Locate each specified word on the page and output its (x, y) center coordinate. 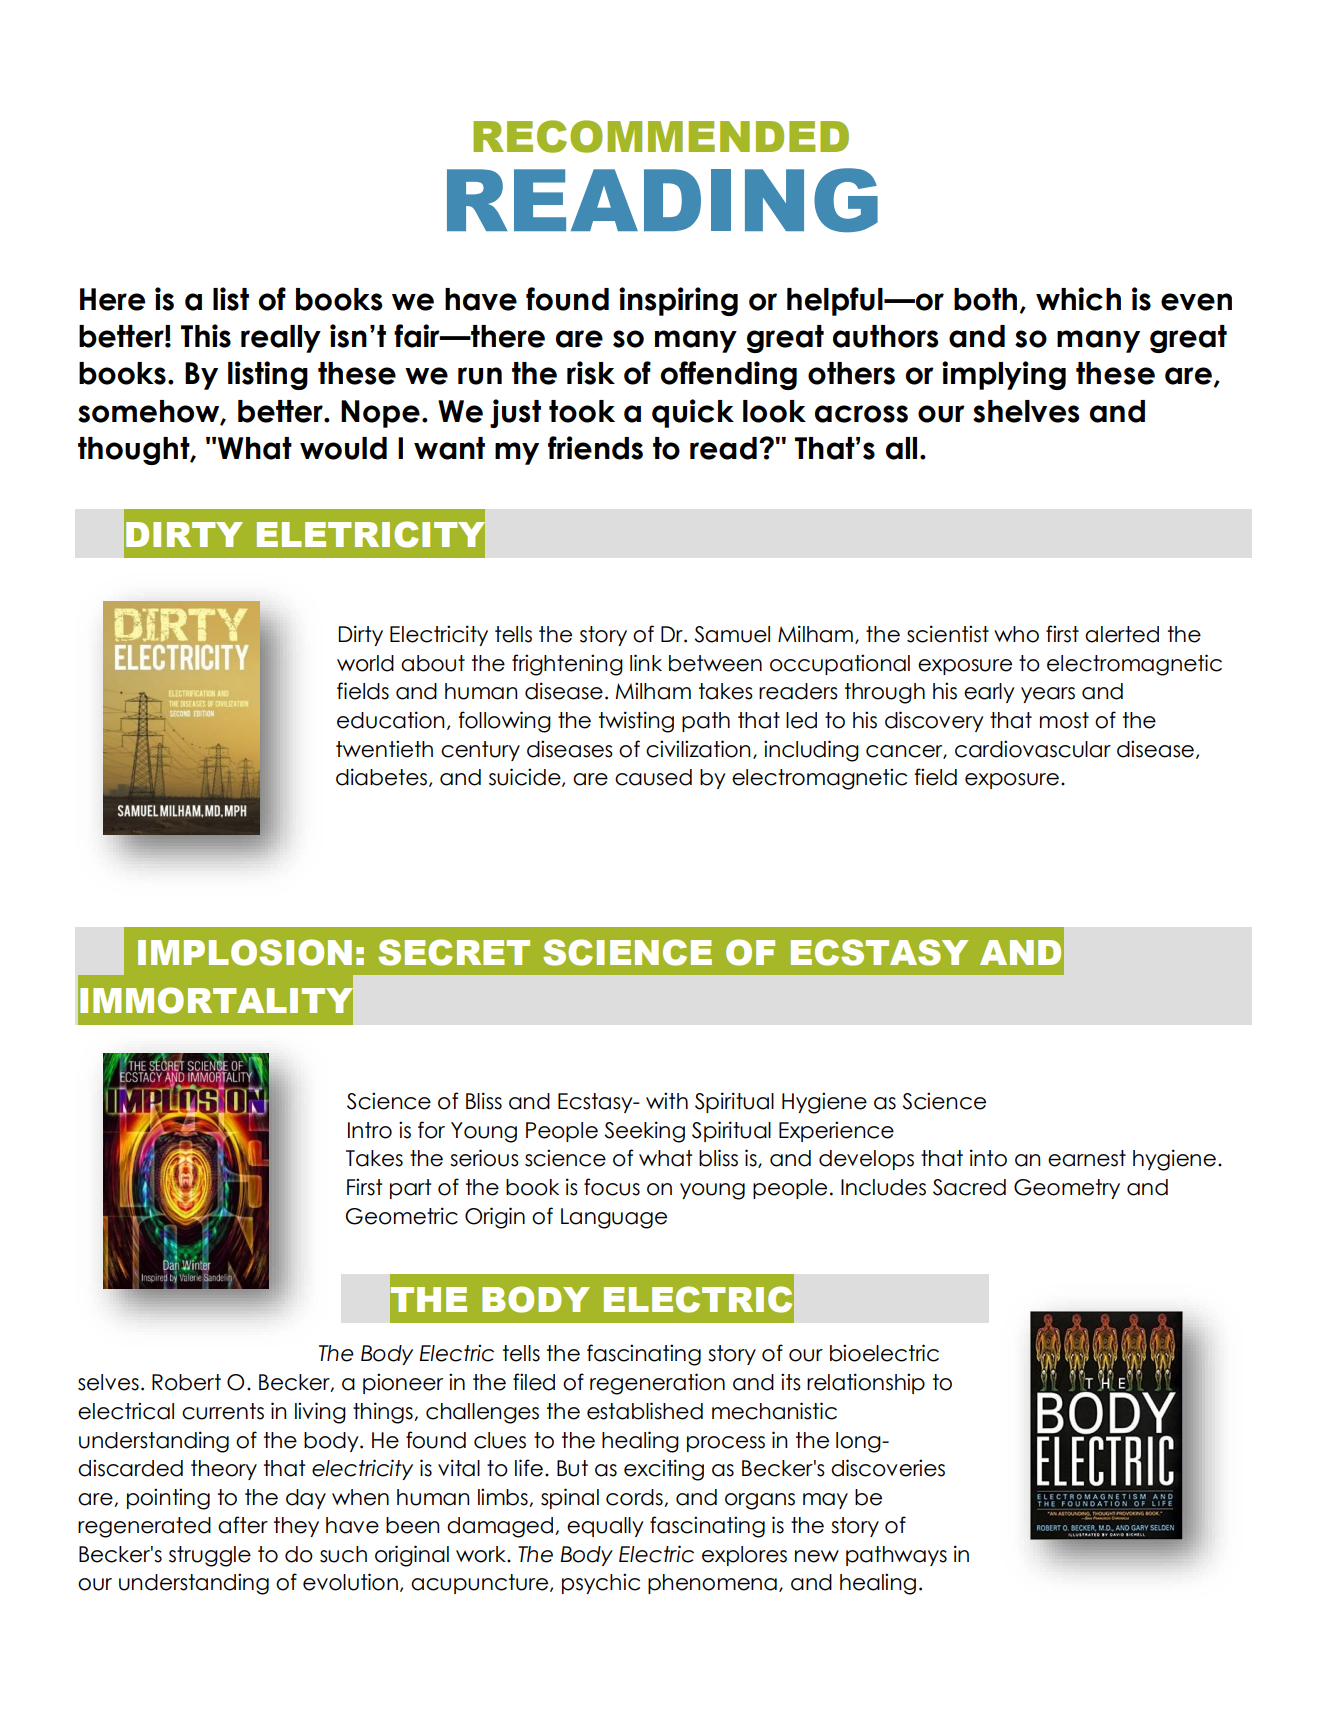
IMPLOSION (245, 952)
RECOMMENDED (661, 136)
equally (605, 1527)
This (206, 336)
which (1078, 299)
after (243, 1525)
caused (653, 777)
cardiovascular (1033, 749)
